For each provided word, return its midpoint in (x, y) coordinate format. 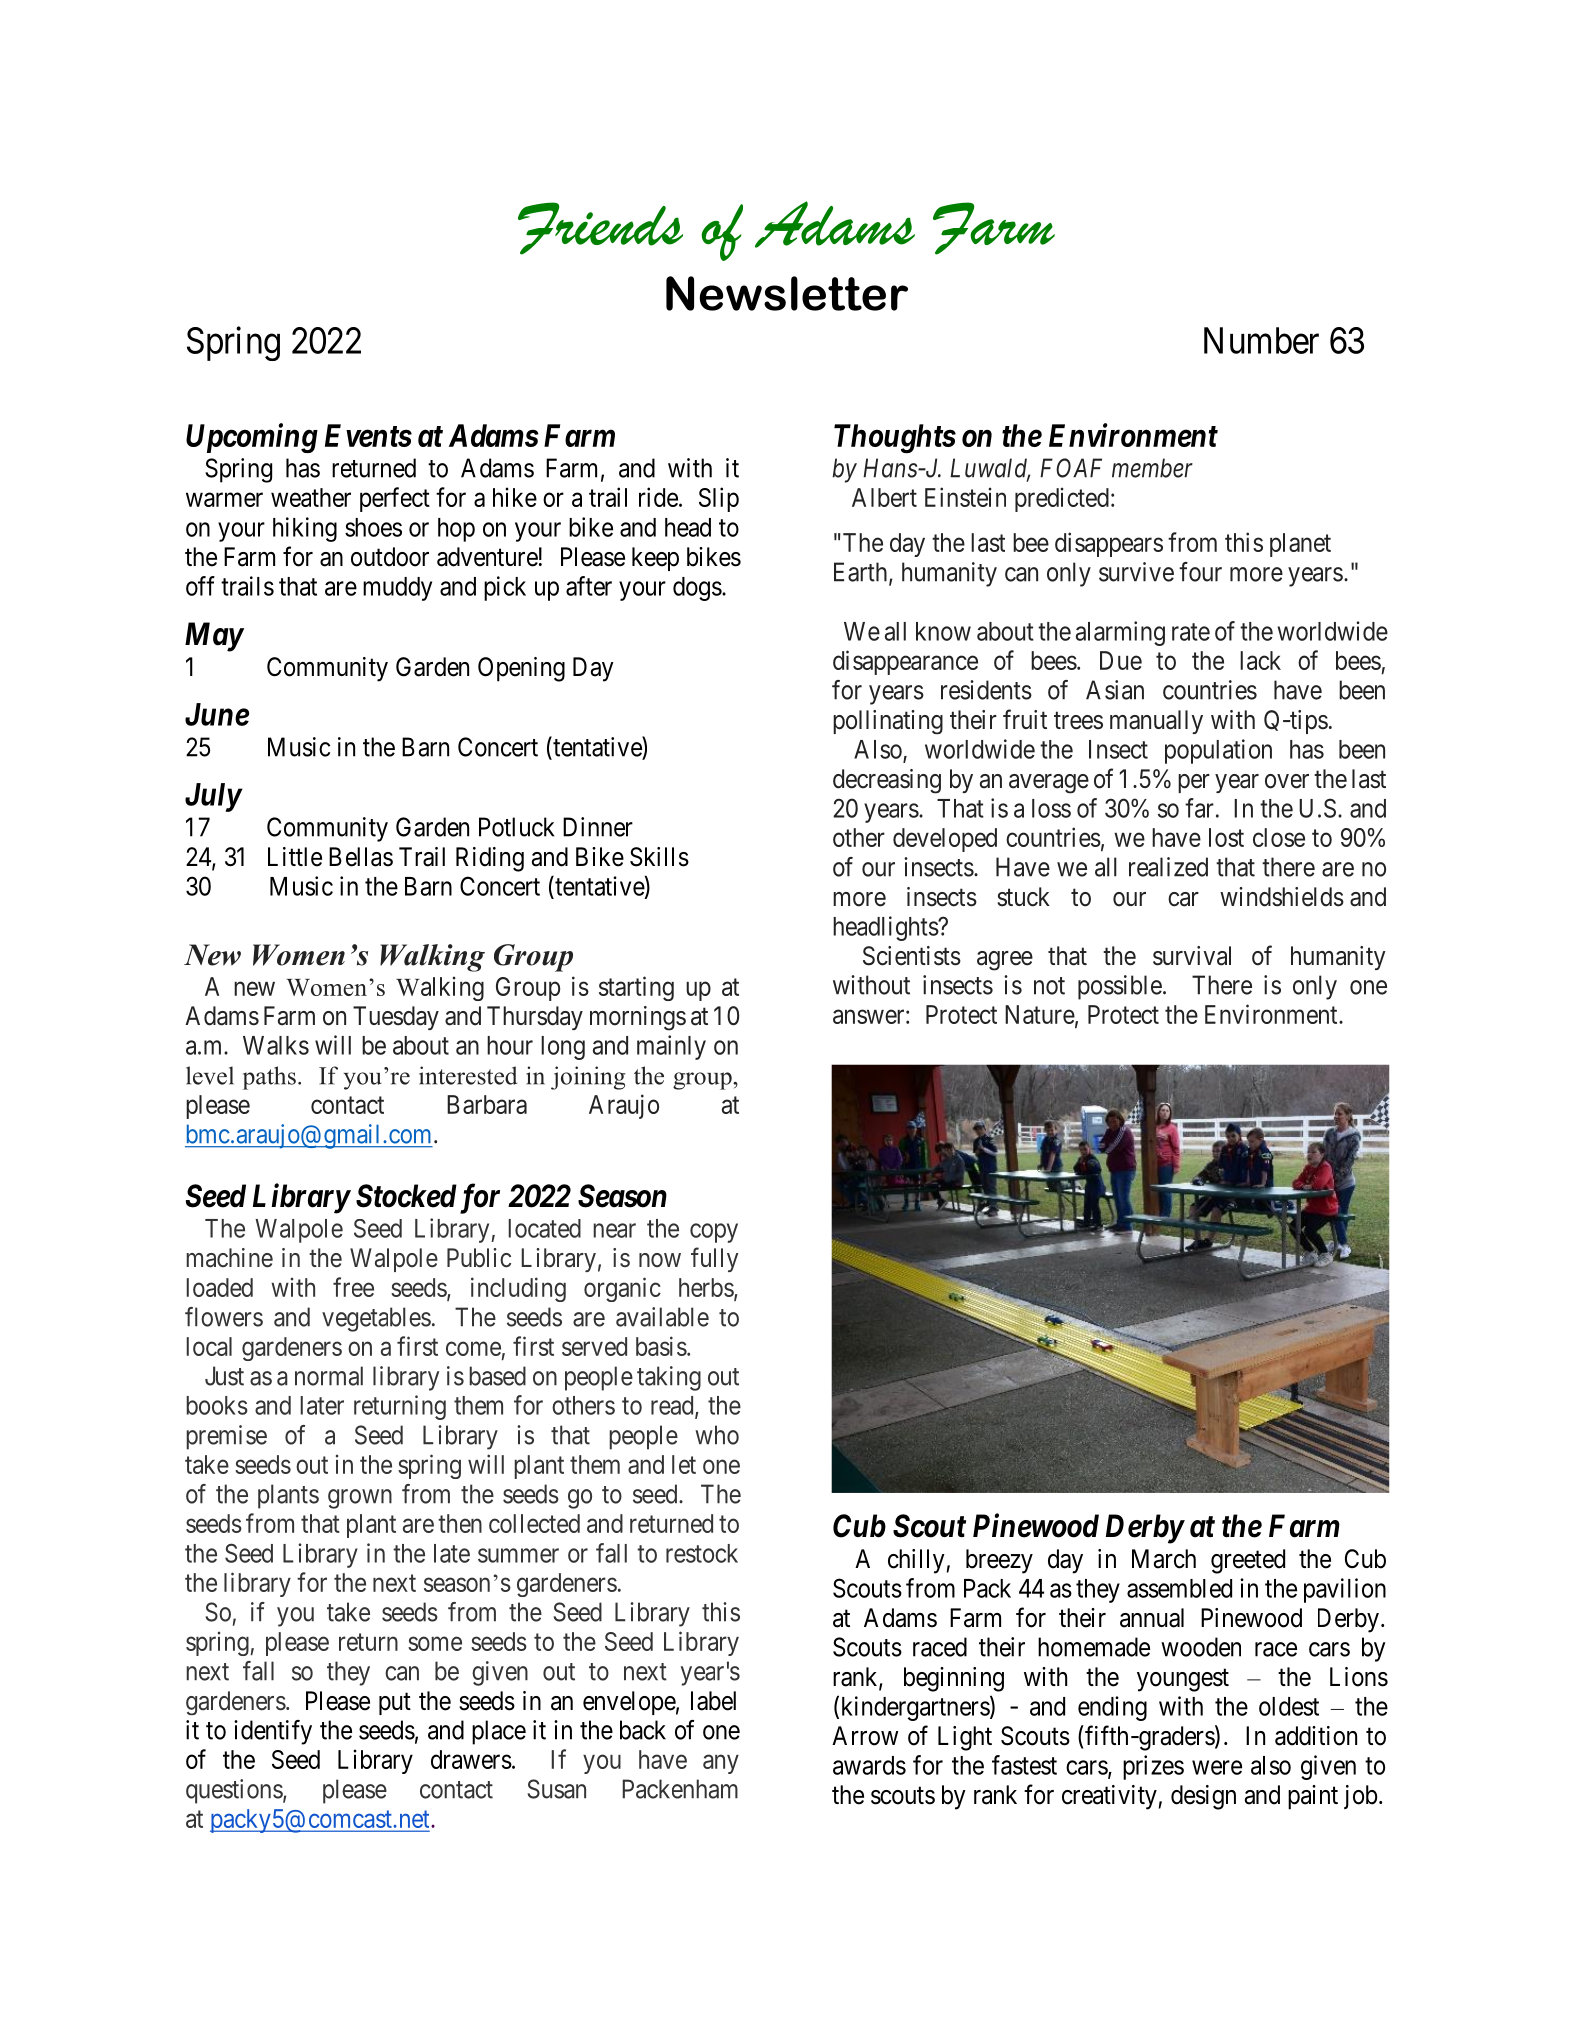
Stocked (406, 1196)
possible (1120, 987)
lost (1226, 837)
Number (1261, 340)
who (717, 1435)
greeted (1248, 1561)
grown (360, 1499)
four (1200, 572)
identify (273, 1732)
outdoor (390, 557)
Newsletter (787, 293)
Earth (862, 573)
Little (295, 857)
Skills (659, 857)
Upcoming (252, 438)
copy (714, 1233)
